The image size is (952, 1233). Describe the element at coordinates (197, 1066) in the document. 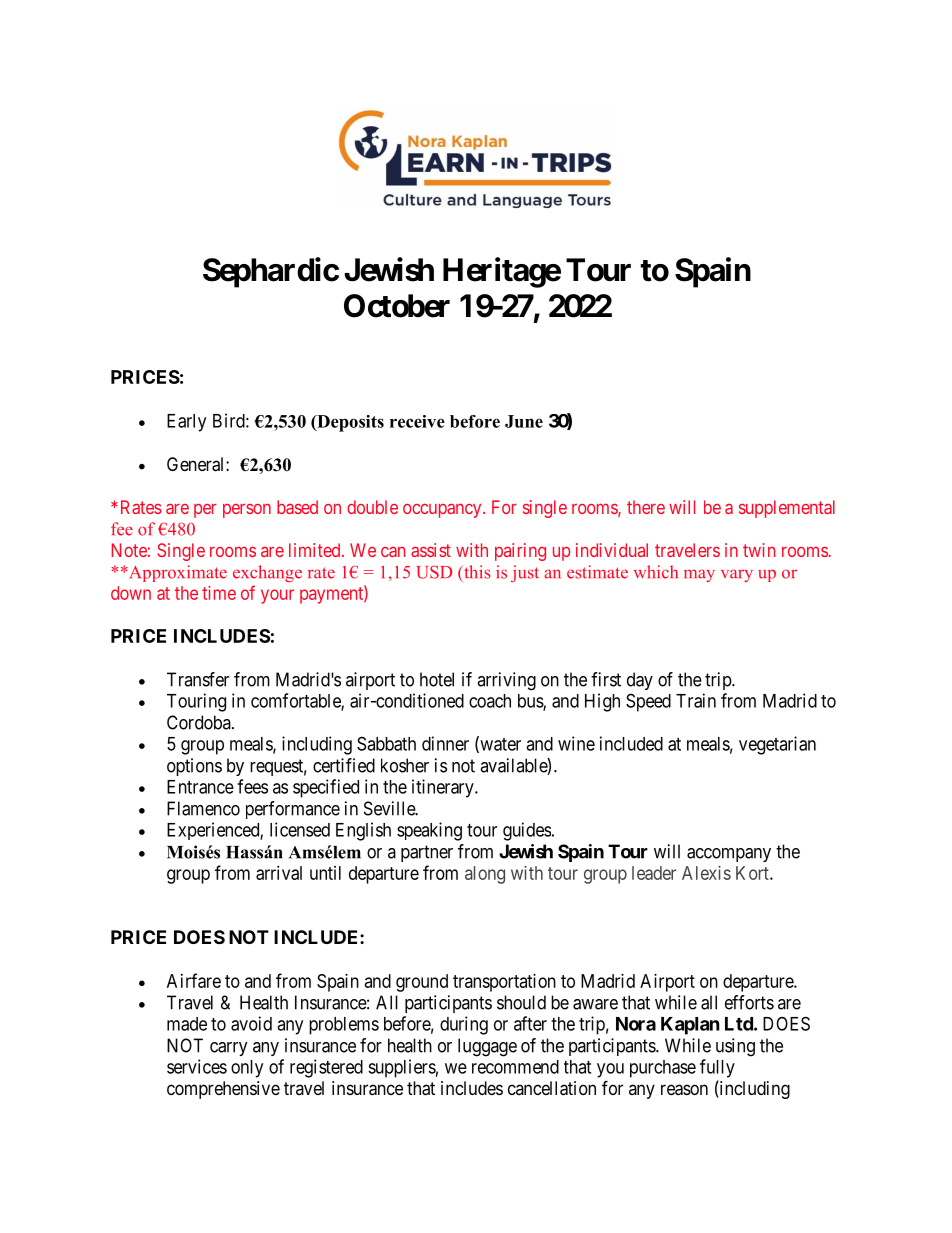

I see `services` at that location.
